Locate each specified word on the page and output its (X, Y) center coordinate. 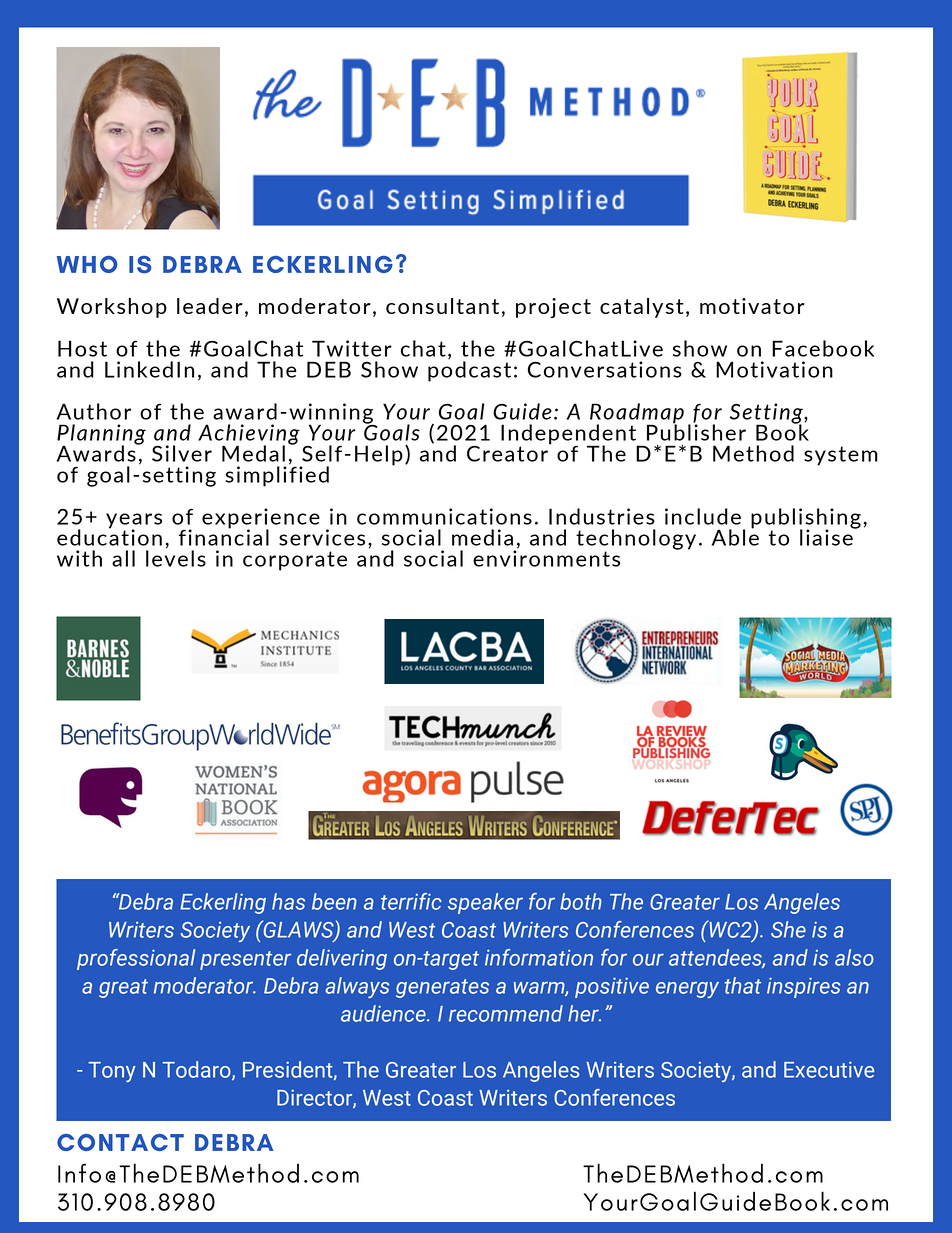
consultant (442, 306)
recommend (506, 1013)
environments (546, 557)
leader (210, 306)
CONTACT (120, 1142)
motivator (752, 306)
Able (735, 536)
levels (176, 557)
